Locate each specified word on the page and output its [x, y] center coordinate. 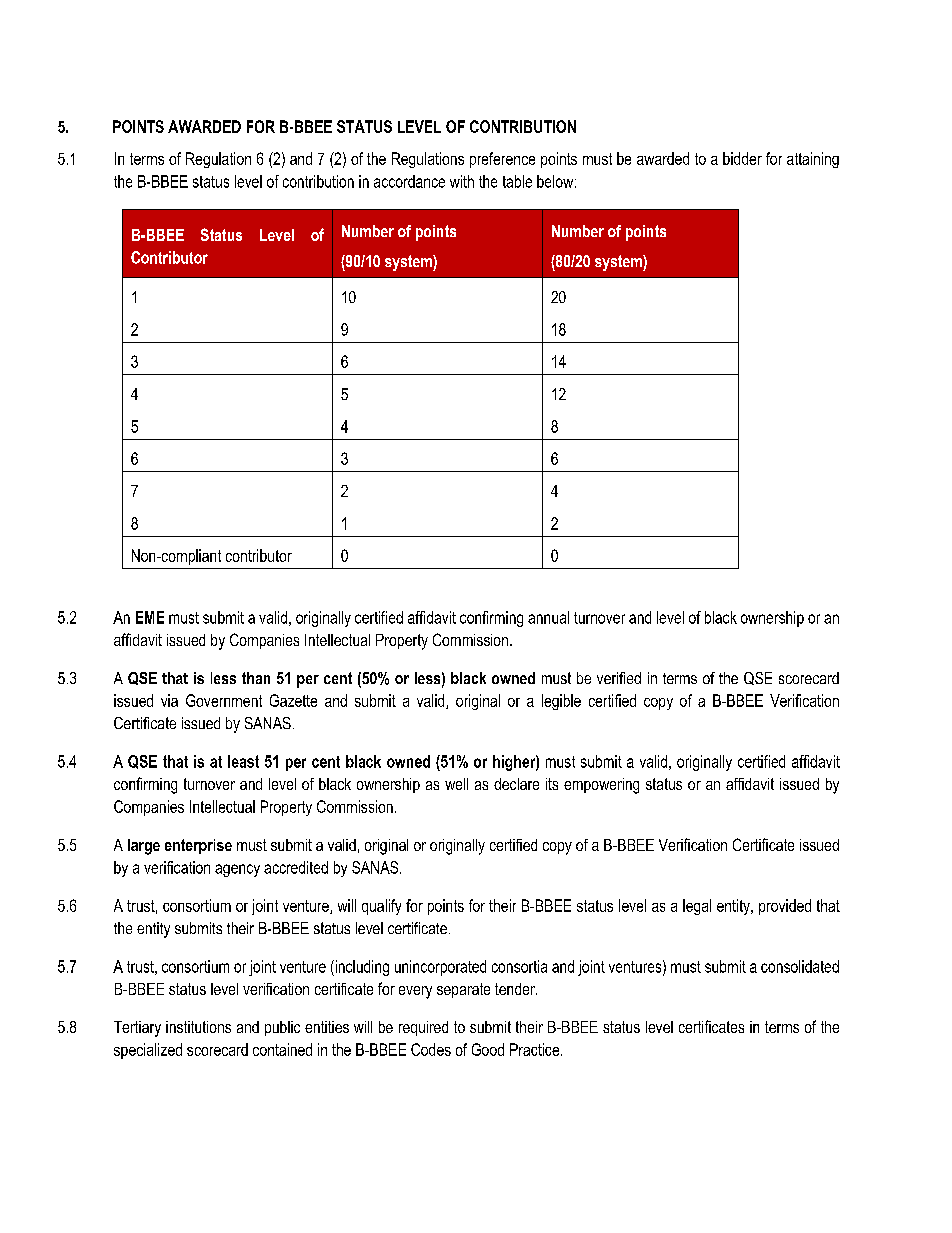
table [517, 181]
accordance [409, 181]
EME [150, 617]
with [462, 181]
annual [548, 617]
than [256, 678]
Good [488, 1049]
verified [619, 678]
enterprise [198, 846]
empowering [601, 786]
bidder [742, 158]
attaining [813, 160]
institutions [198, 1027]
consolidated [800, 966]
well [456, 784]
